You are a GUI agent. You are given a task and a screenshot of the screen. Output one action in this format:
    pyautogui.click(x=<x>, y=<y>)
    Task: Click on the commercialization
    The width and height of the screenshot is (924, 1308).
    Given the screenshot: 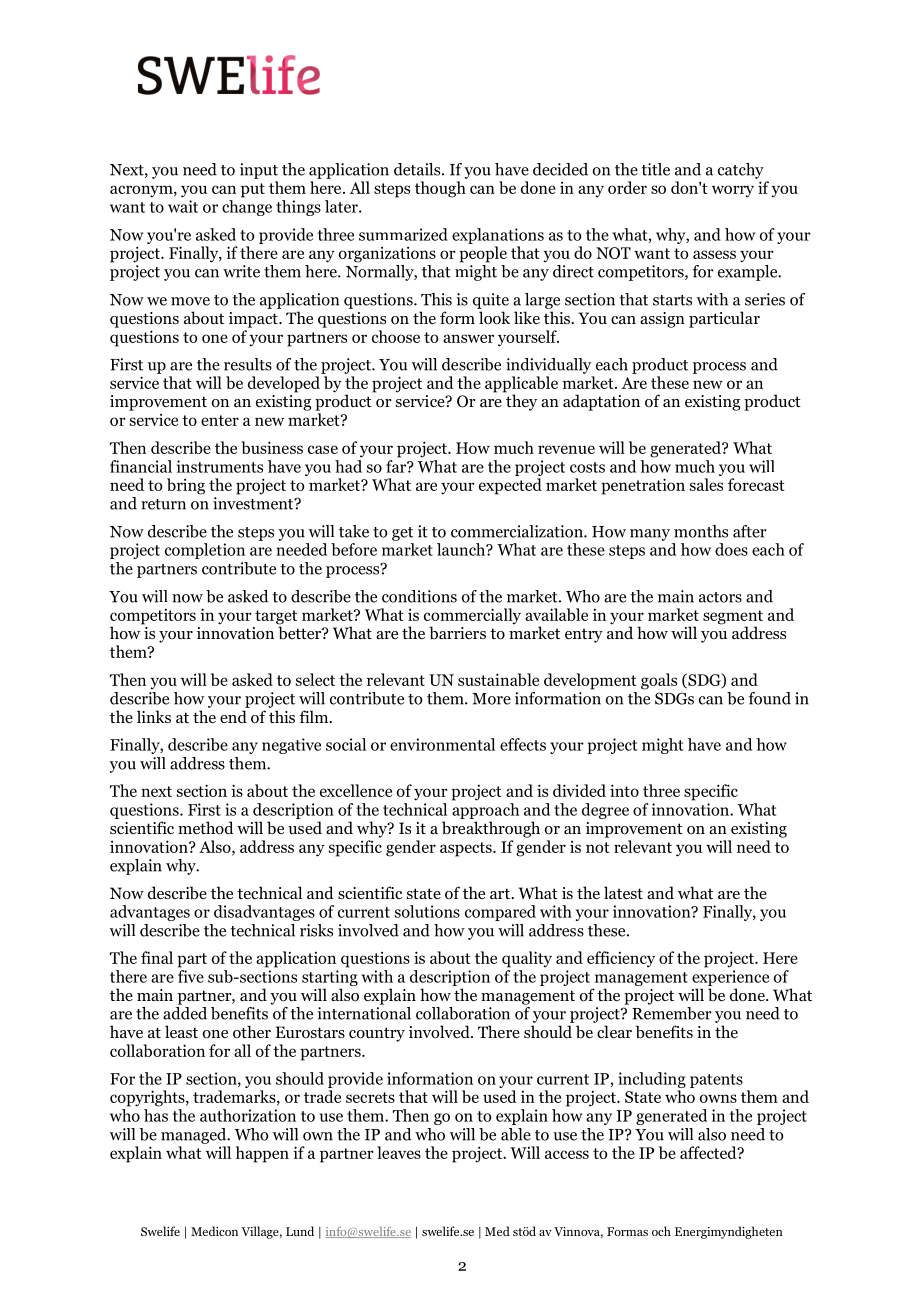 What is the action you would take?
    pyautogui.click(x=518, y=531)
